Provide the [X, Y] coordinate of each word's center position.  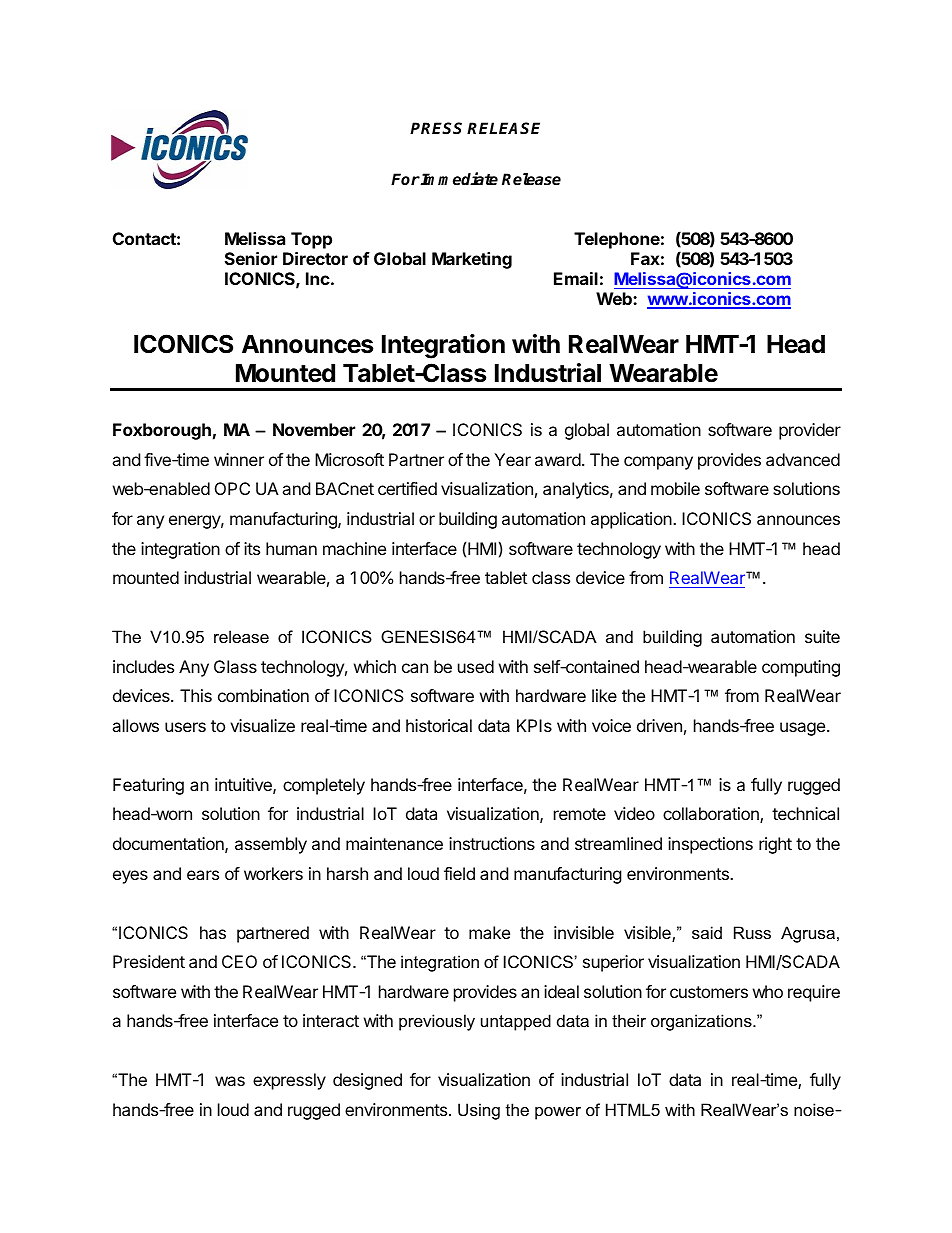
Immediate [458, 179]
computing [801, 668]
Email [576, 278]
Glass [235, 666]
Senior [251, 258]
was [230, 1081]
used [476, 666]
